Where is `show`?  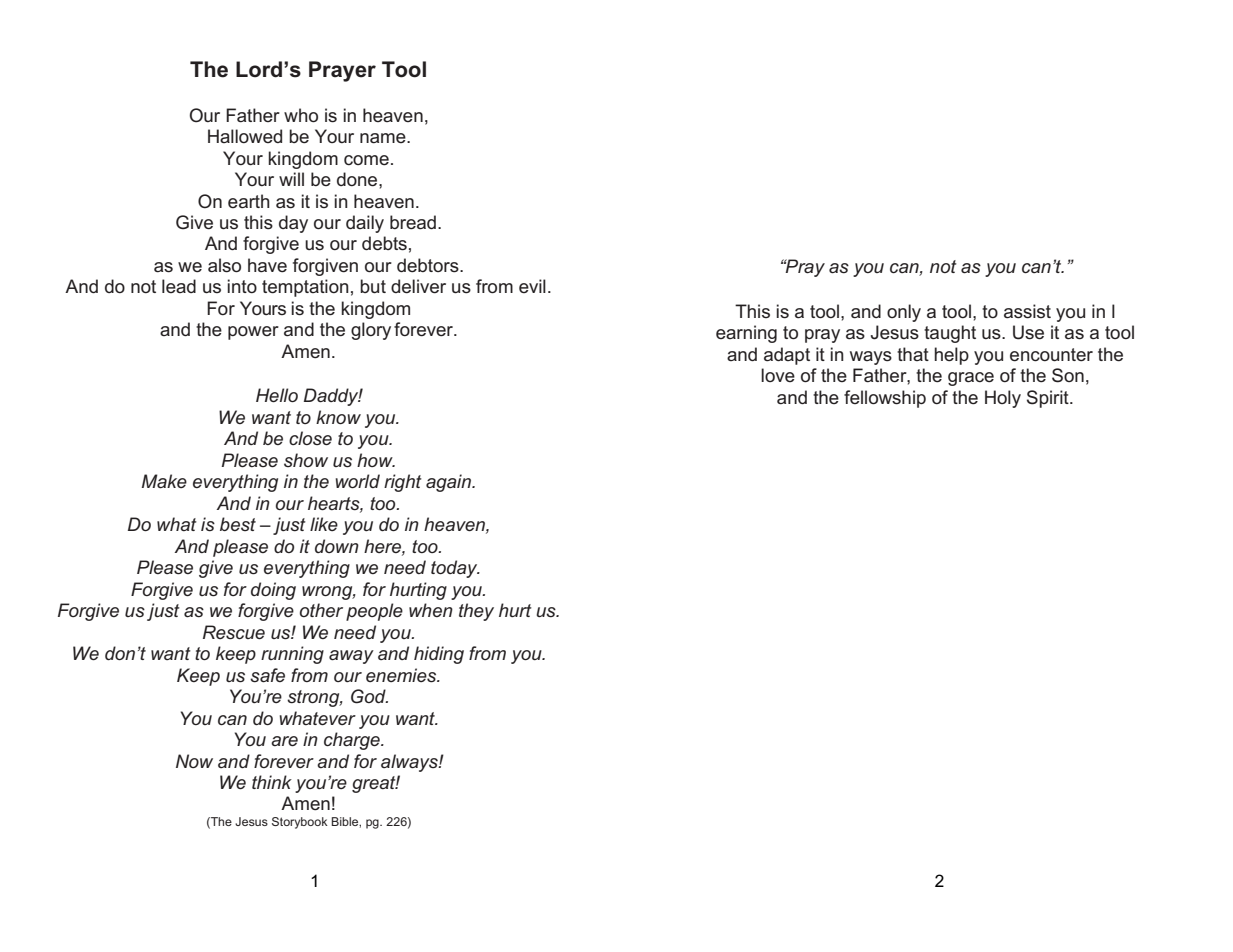 show is located at coordinates (306, 460).
